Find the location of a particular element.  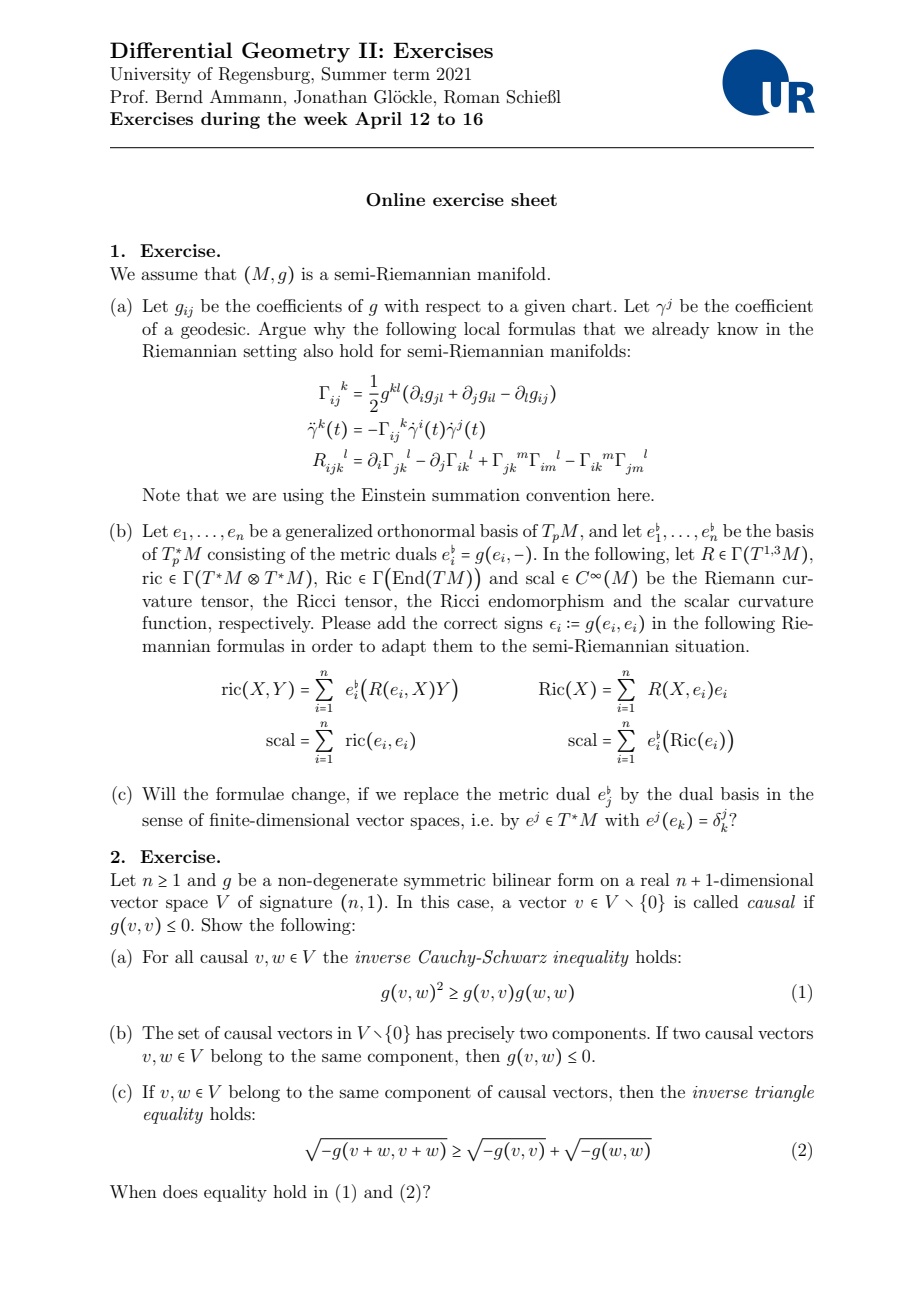

function is located at coordinates (174, 622).
